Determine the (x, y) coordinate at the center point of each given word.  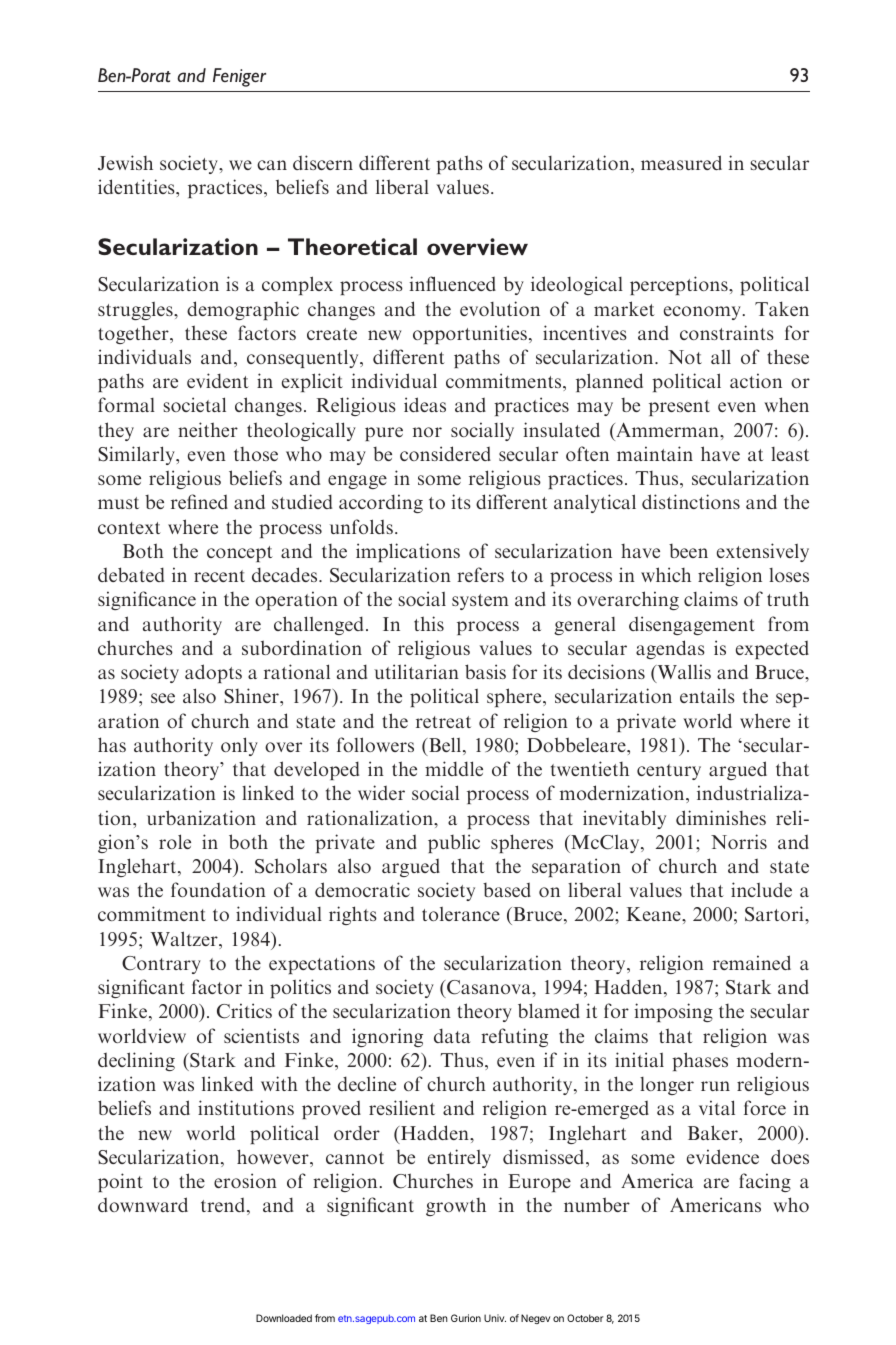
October (585, 1318)
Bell (445, 746)
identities (137, 186)
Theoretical (352, 246)
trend (224, 1206)
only (239, 746)
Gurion (466, 1318)
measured (681, 162)
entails (707, 695)
